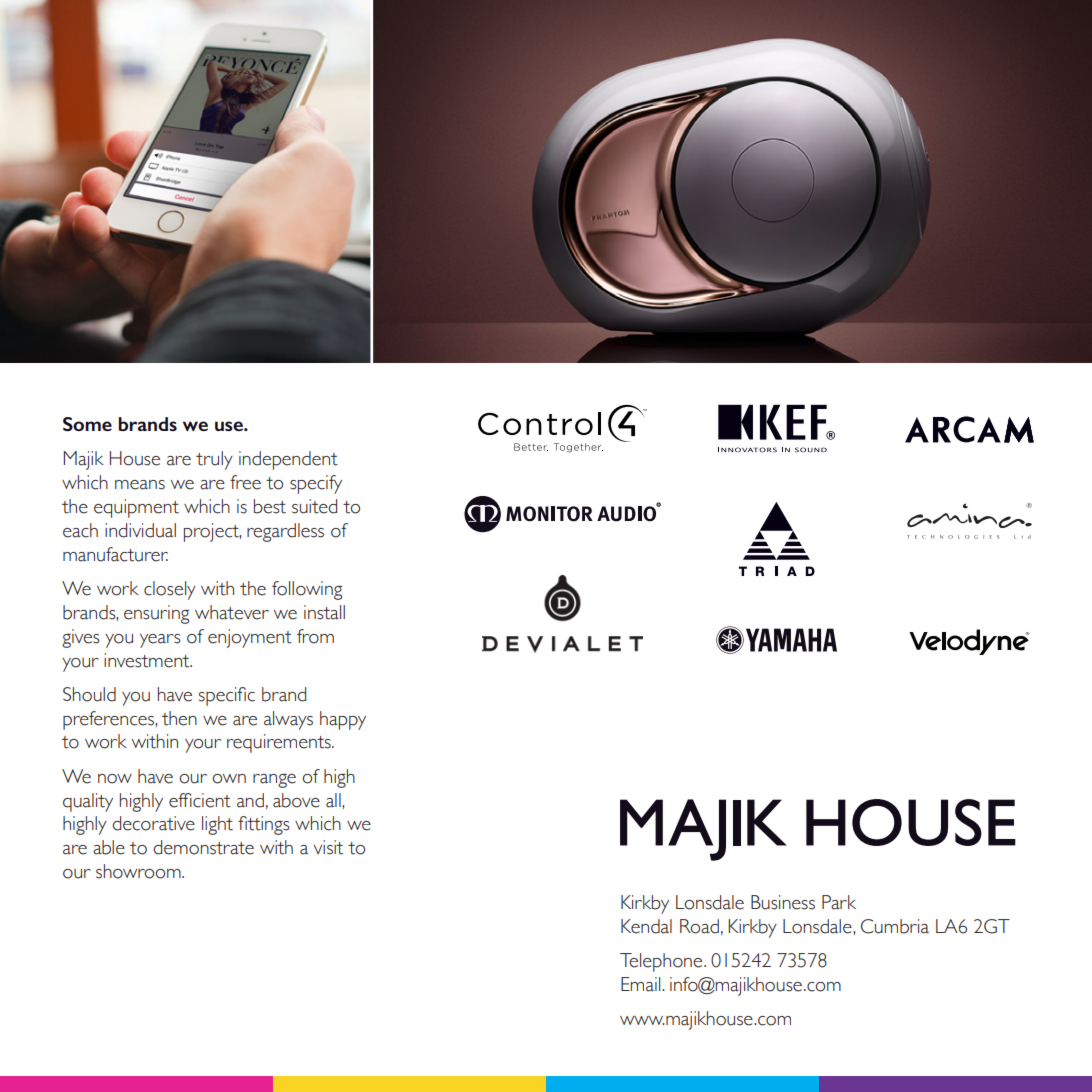 The width and height of the screenshot is (1092, 1092). I want to click on specify, so click(316, 484).
